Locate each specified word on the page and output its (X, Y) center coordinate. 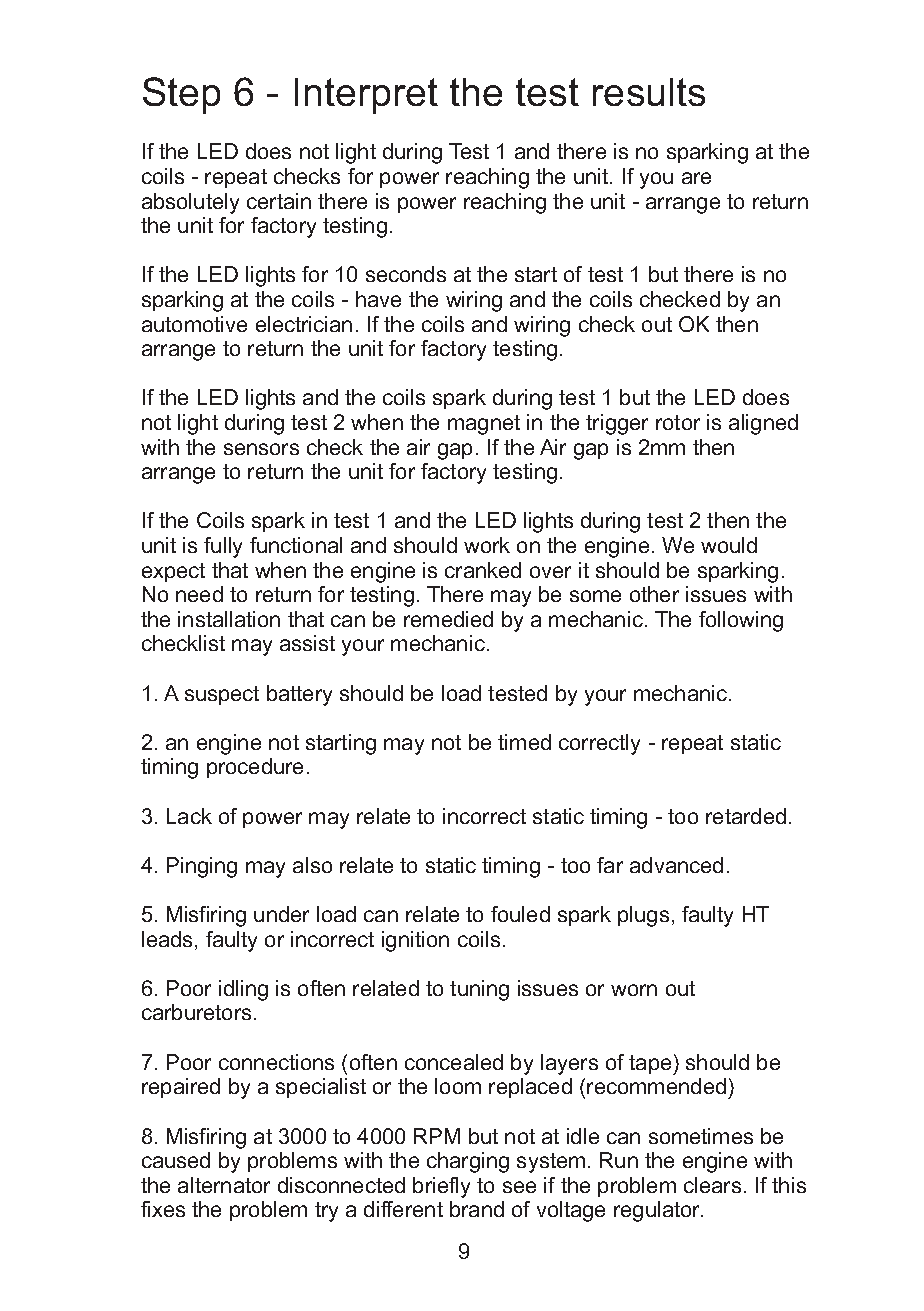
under (281, 914)
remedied (448, 619)
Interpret (366, 96)
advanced (676, 865)
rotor (678, 422)
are (696, 178)
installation (229, 619)
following (741, 621)
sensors (261, 449)
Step (181, 95)
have (378, 299)
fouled (520, 914)
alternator (224, 1185)
